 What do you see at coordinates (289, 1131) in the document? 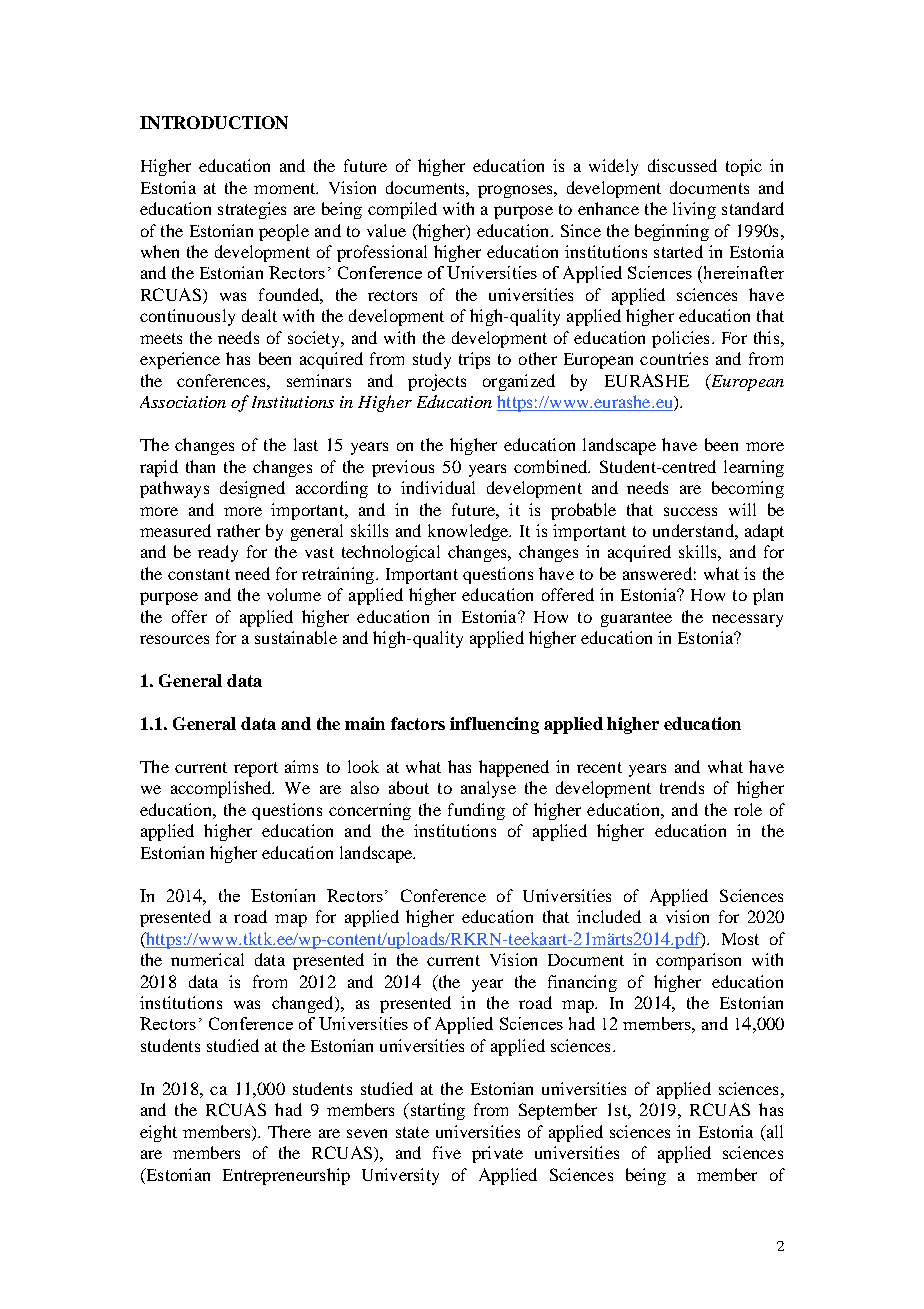
I see `There` at bounding box center [289, 1131].
